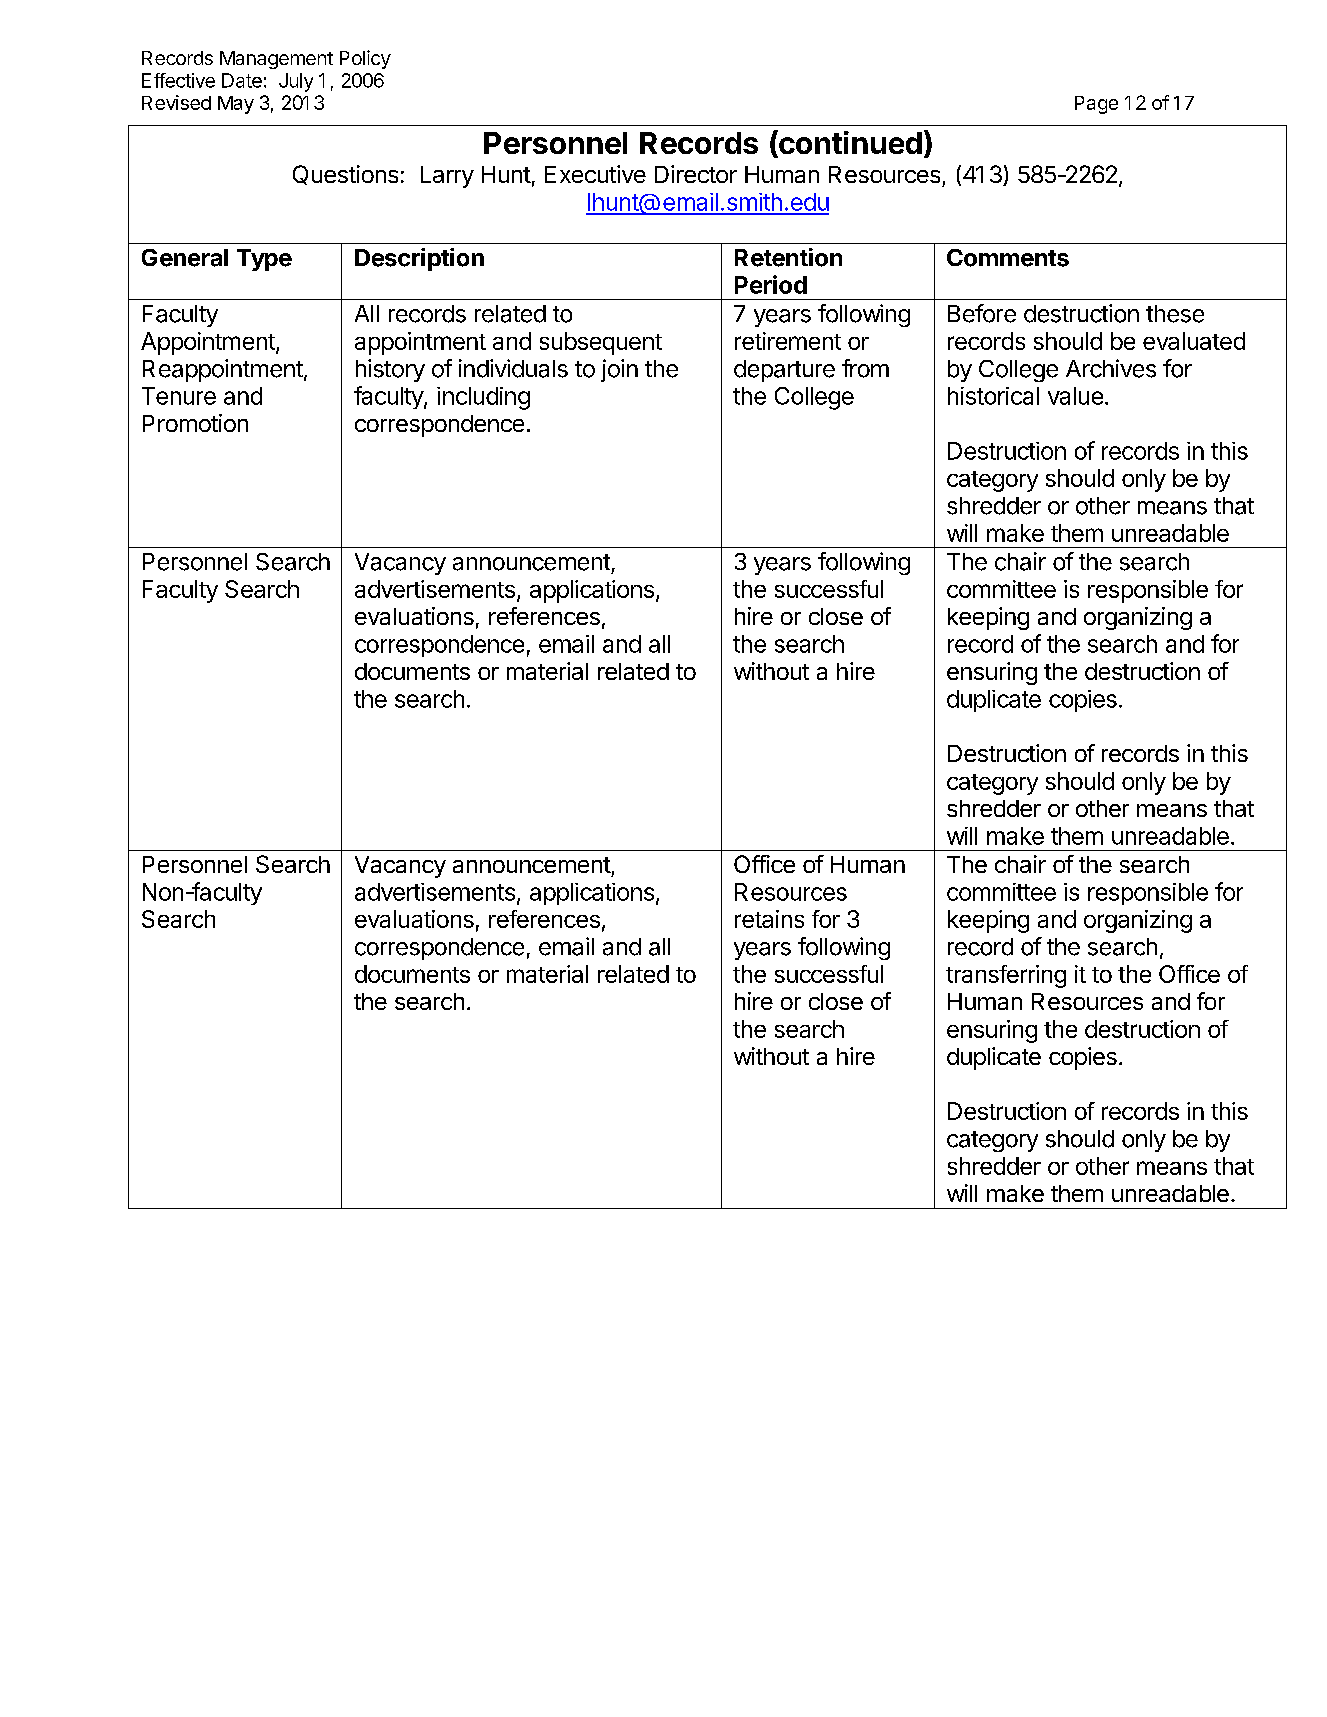  What do you see at coordinates (1096, 105) in the image?
I see `Page` at bounding box center [1096, 105].
